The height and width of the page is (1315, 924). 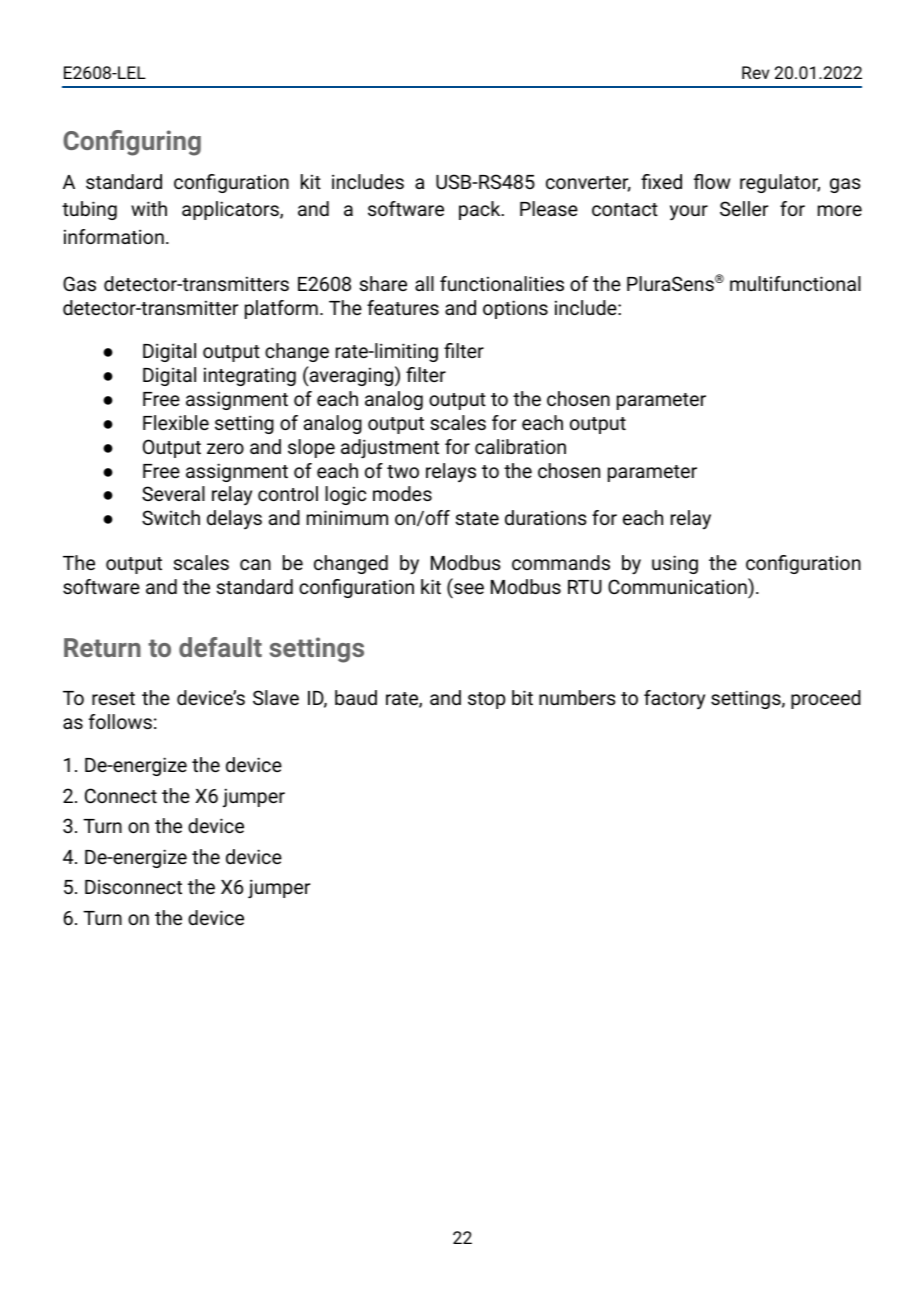 What do you see at coordinates (113, 698) in the page?
I see `reset` at bounding box center [113, 698].
